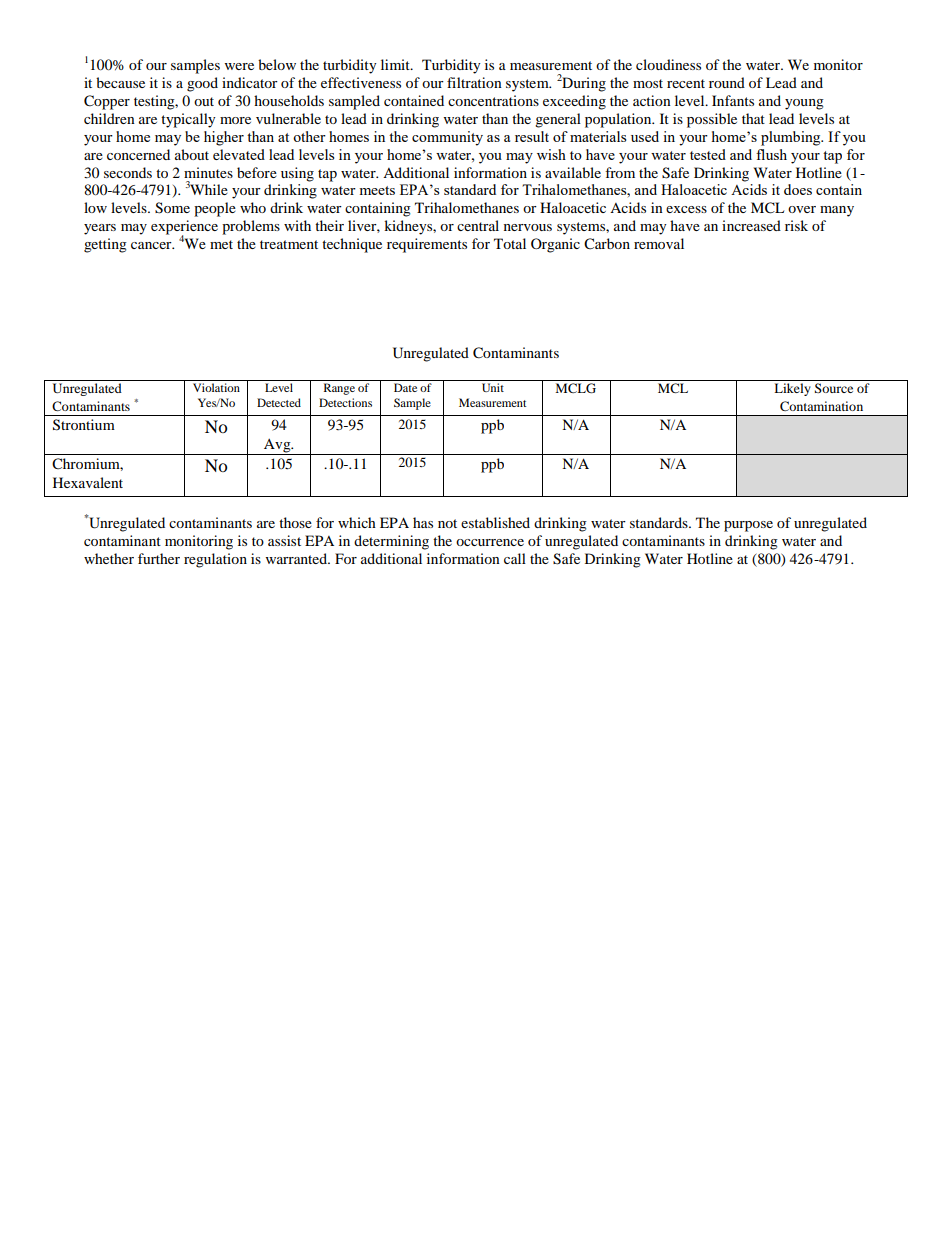  I want to click on filtration, so click(474, 82).
